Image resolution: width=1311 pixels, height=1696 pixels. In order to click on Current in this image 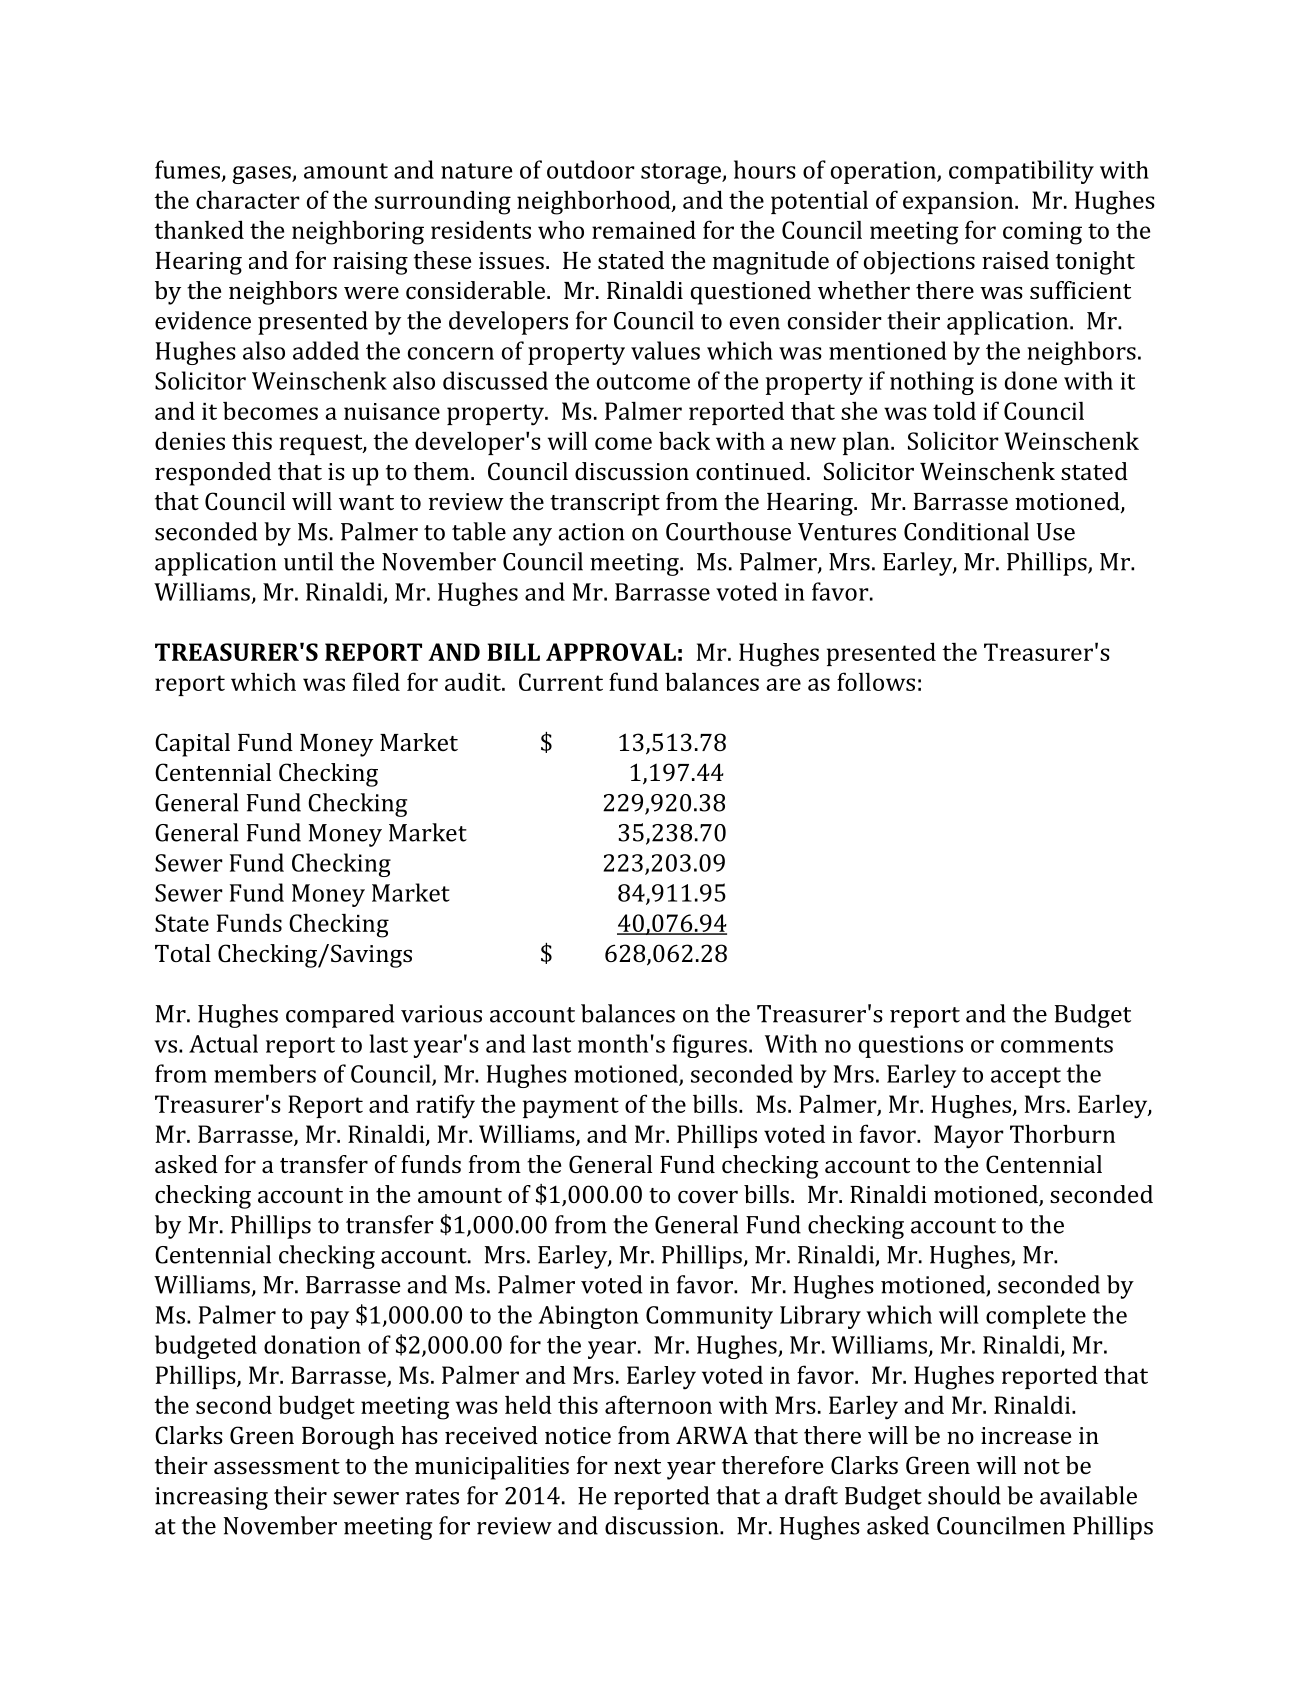, I will do `click(561, 682)`.
